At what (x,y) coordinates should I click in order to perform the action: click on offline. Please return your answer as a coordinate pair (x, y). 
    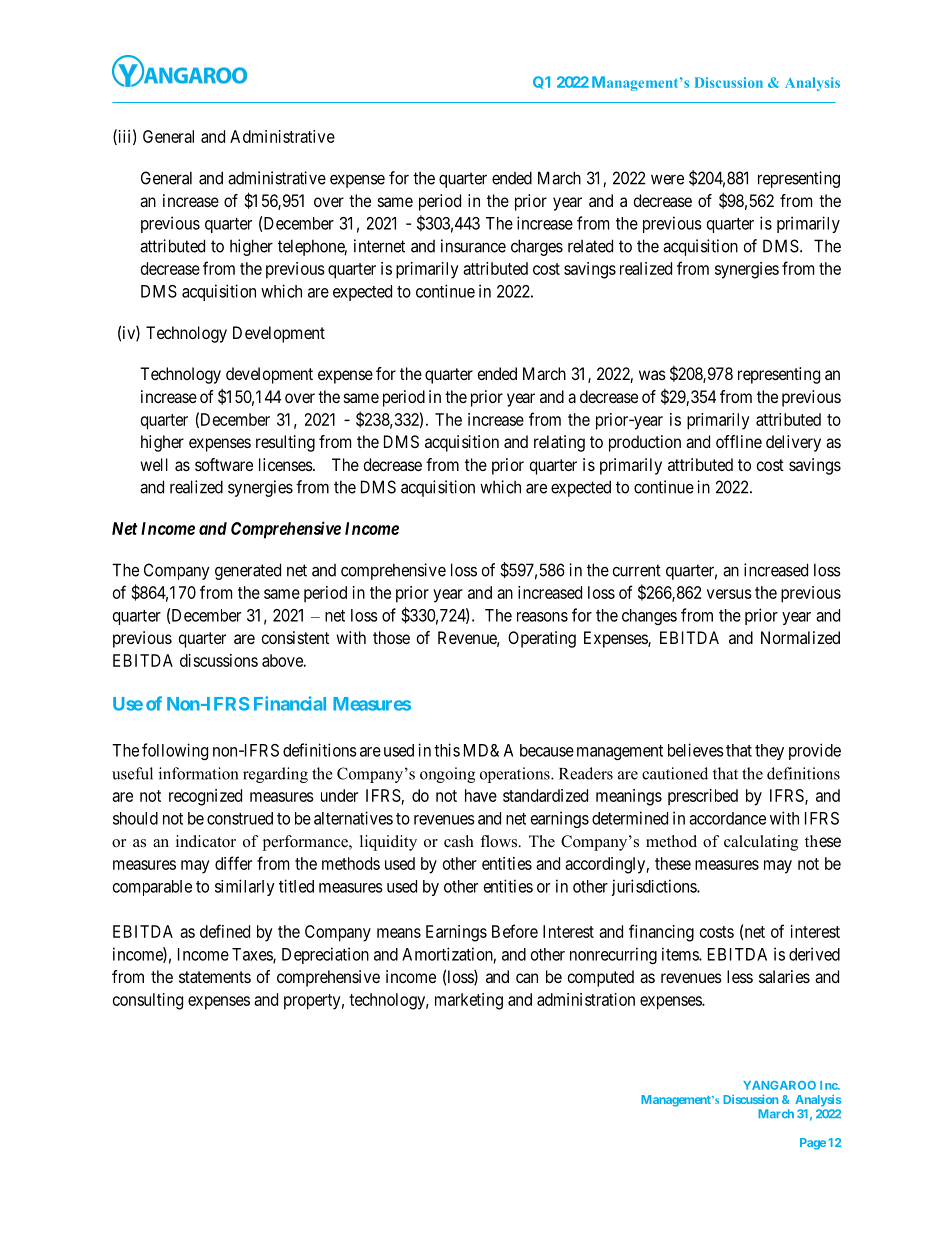
    Looking at the image, I should click on (739, 441).
